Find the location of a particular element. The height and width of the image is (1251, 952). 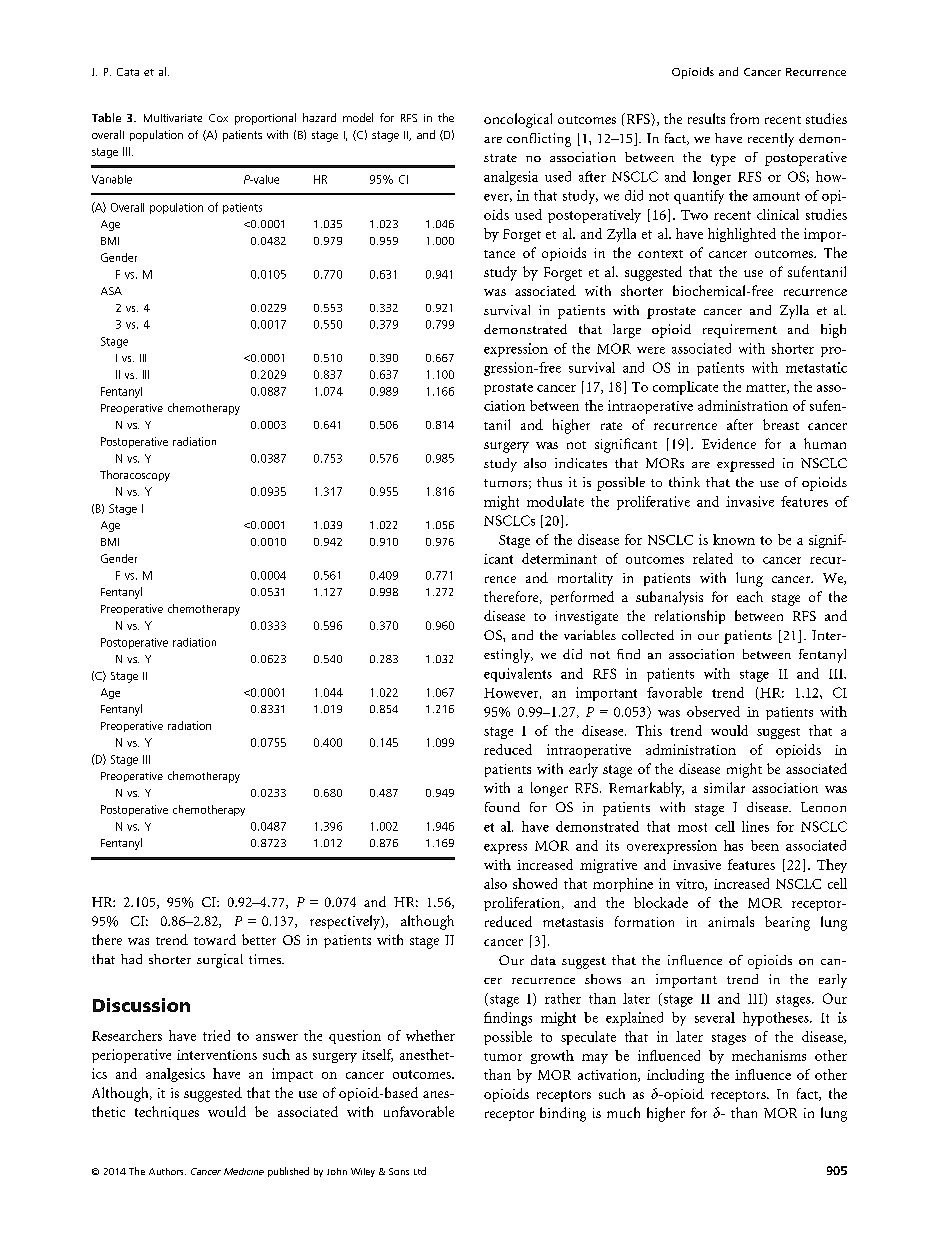

requirement is located at coordinates (740, 331).
